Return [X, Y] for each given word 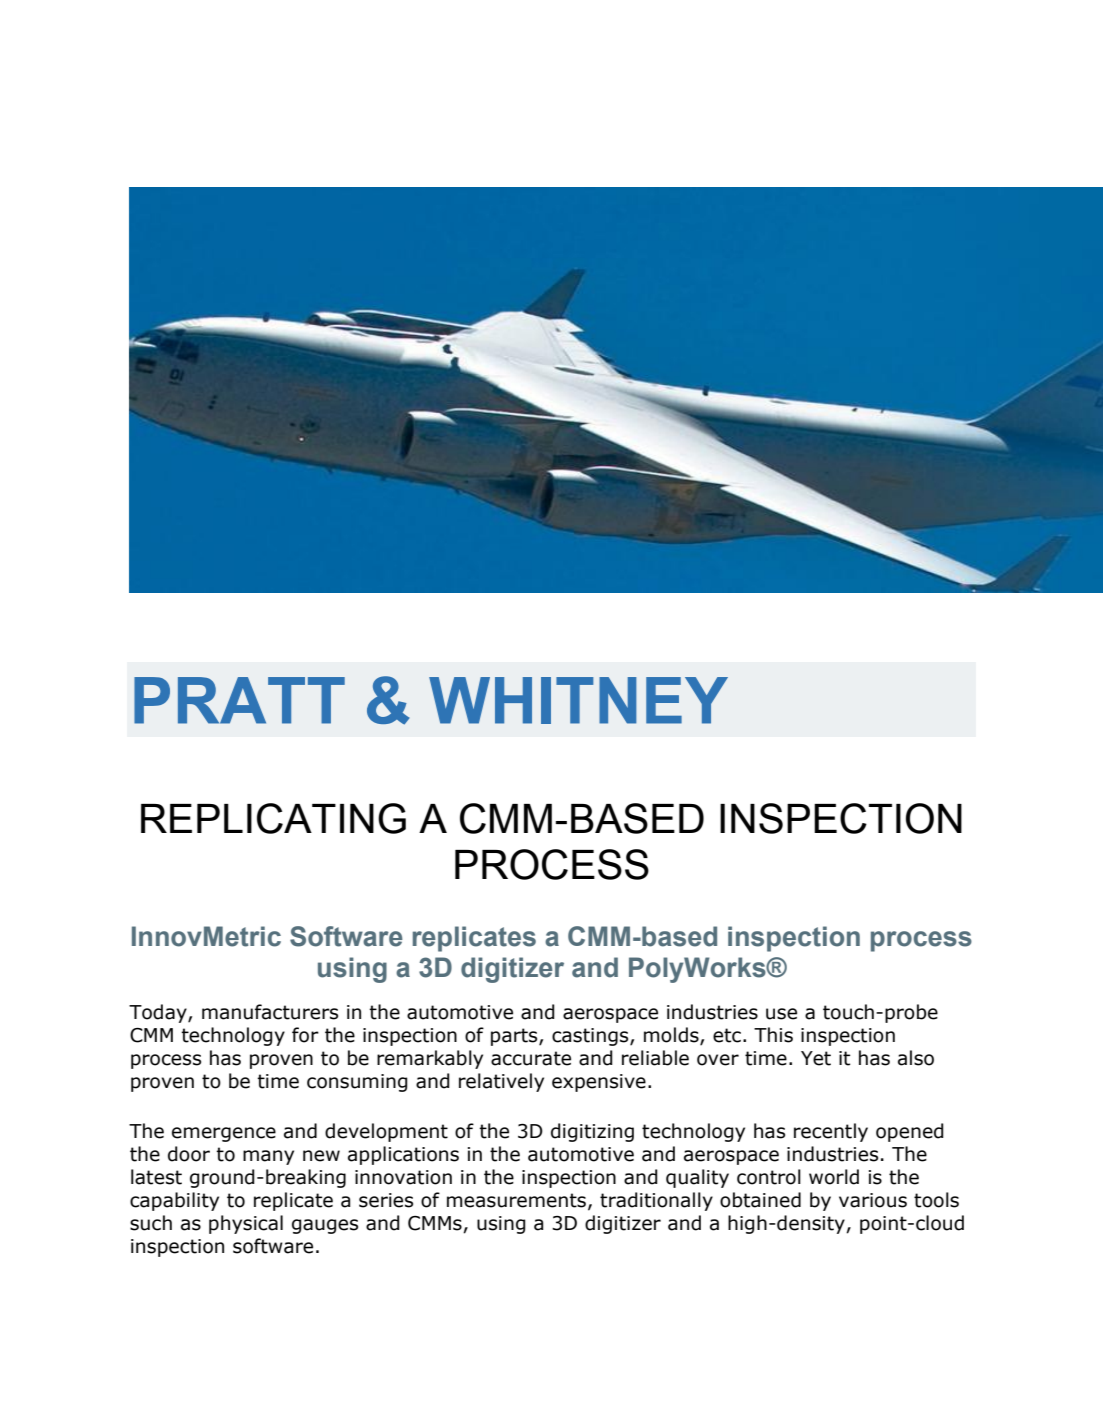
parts [515, 1037]
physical [246, 1224]
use [781, 1014]
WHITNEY [578, 700]
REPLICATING [273, 818]
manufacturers [270, 1012]
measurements [516, 1200]
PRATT [239, 700]
